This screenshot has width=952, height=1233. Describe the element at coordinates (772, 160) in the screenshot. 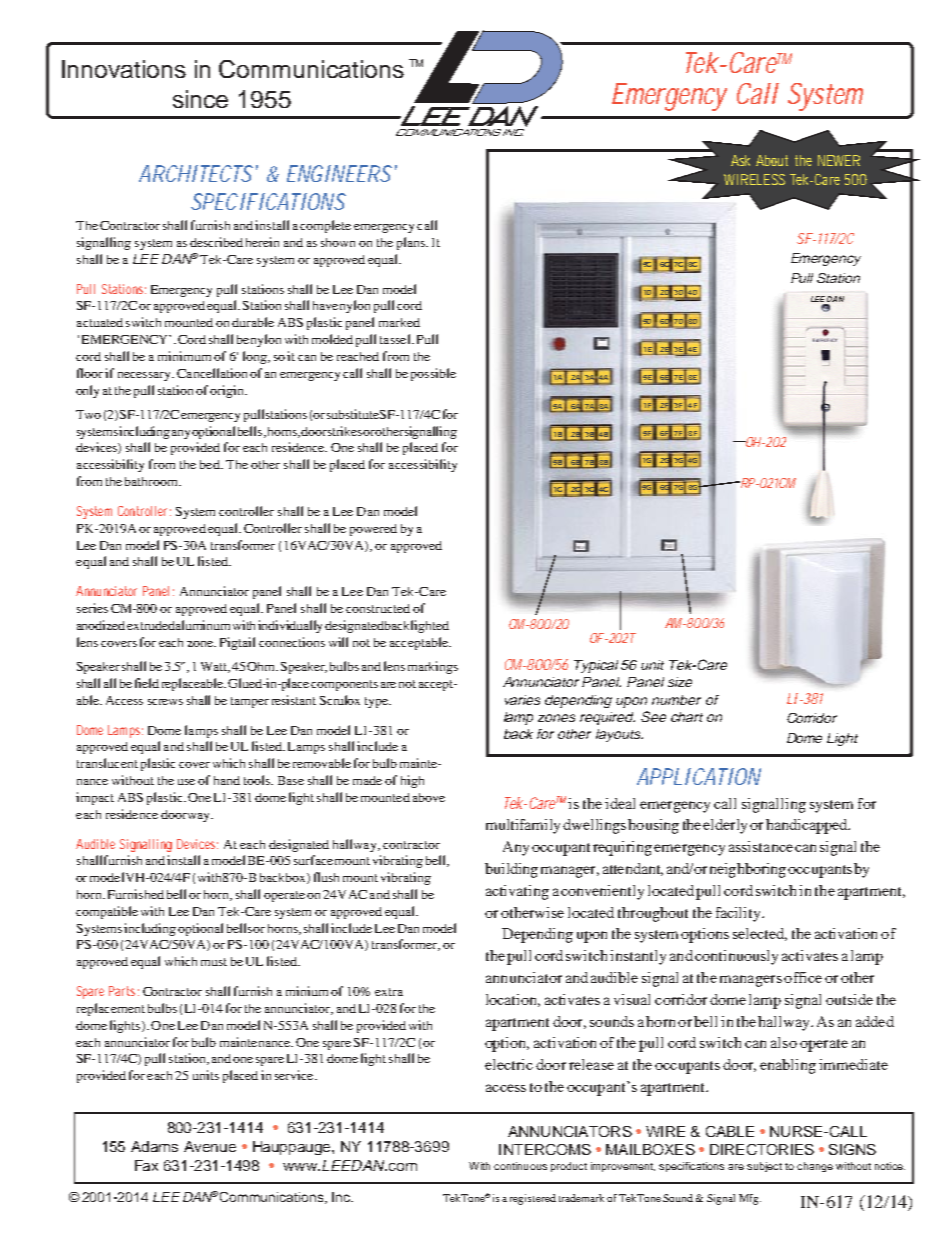

I see `About` at that location.
